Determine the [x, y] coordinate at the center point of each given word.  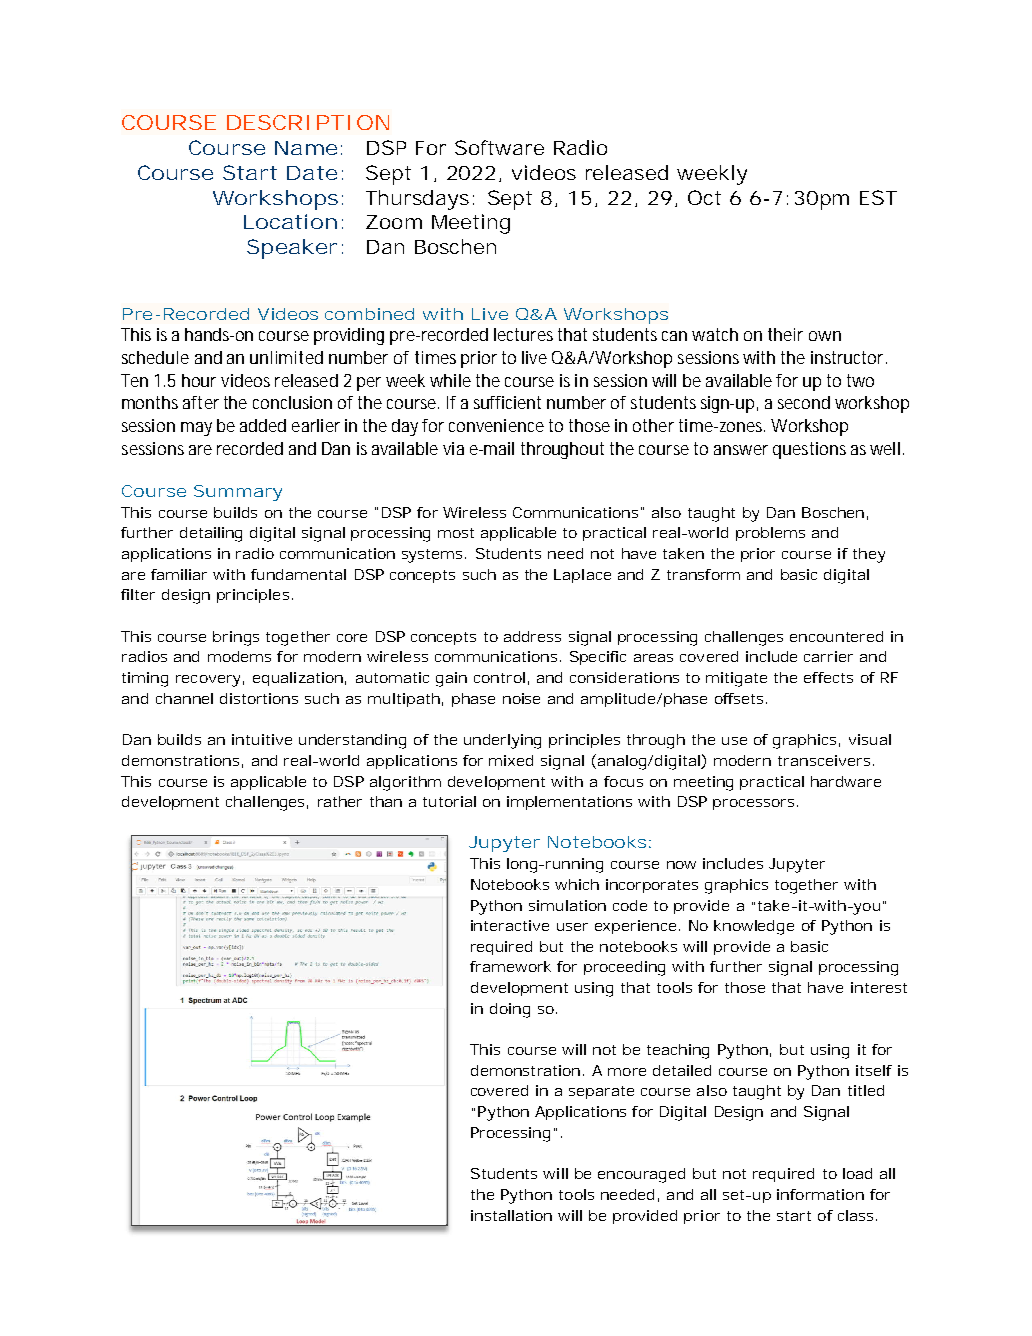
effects [828, 677]
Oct [704, 197]
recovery [208, 681]
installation [511, 1215]
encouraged [641, 1175]
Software [499, 147]
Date [312, 173]
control [499, 677]
